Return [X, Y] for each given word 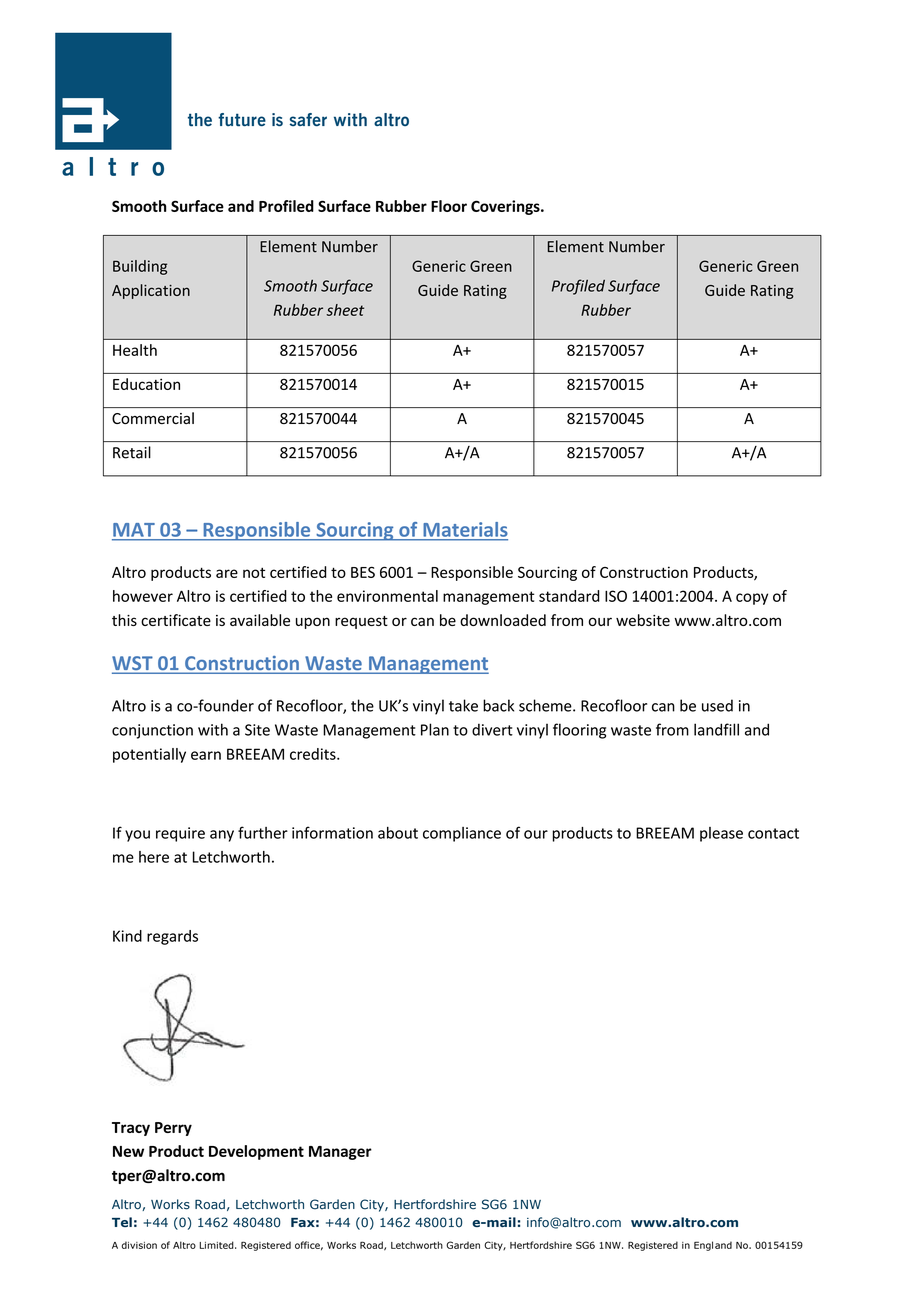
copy [752, 599]
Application [151, 291]
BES [363, 572]
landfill [716, 729]
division [139, 1245]
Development [256, 1152]
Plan [435, 729]
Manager [340, 1153]
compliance [462, 834]
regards [172, 937]
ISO [616, 596]
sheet [345, 310]
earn [206, 755]
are [227, 573]
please [721, 834]
